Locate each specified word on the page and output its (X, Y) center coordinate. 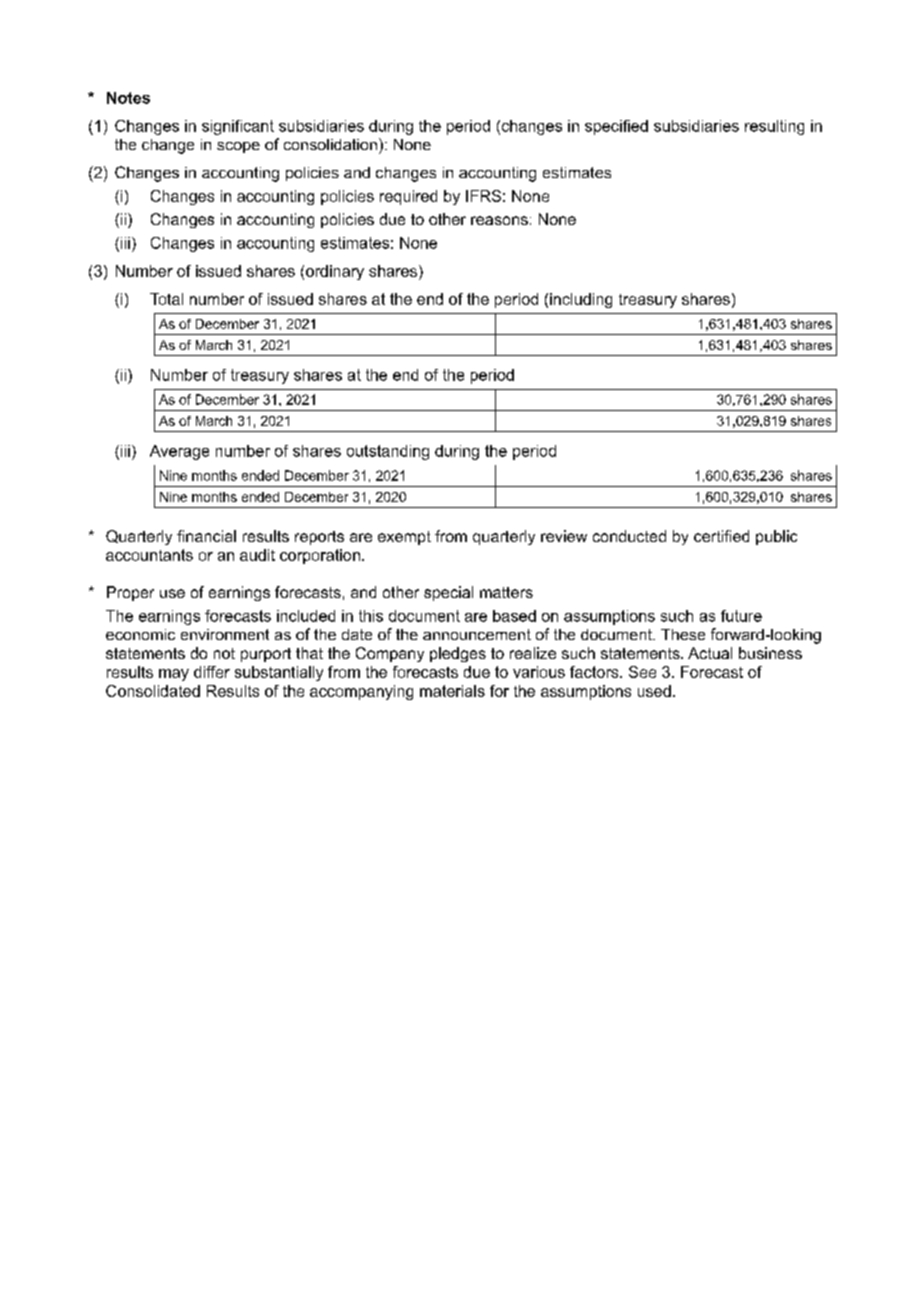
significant (238, 127)
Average (179, 452)
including (581, 300)
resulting (774, 127)
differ (212, 672)
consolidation (330, 144)
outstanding (388, 452)
